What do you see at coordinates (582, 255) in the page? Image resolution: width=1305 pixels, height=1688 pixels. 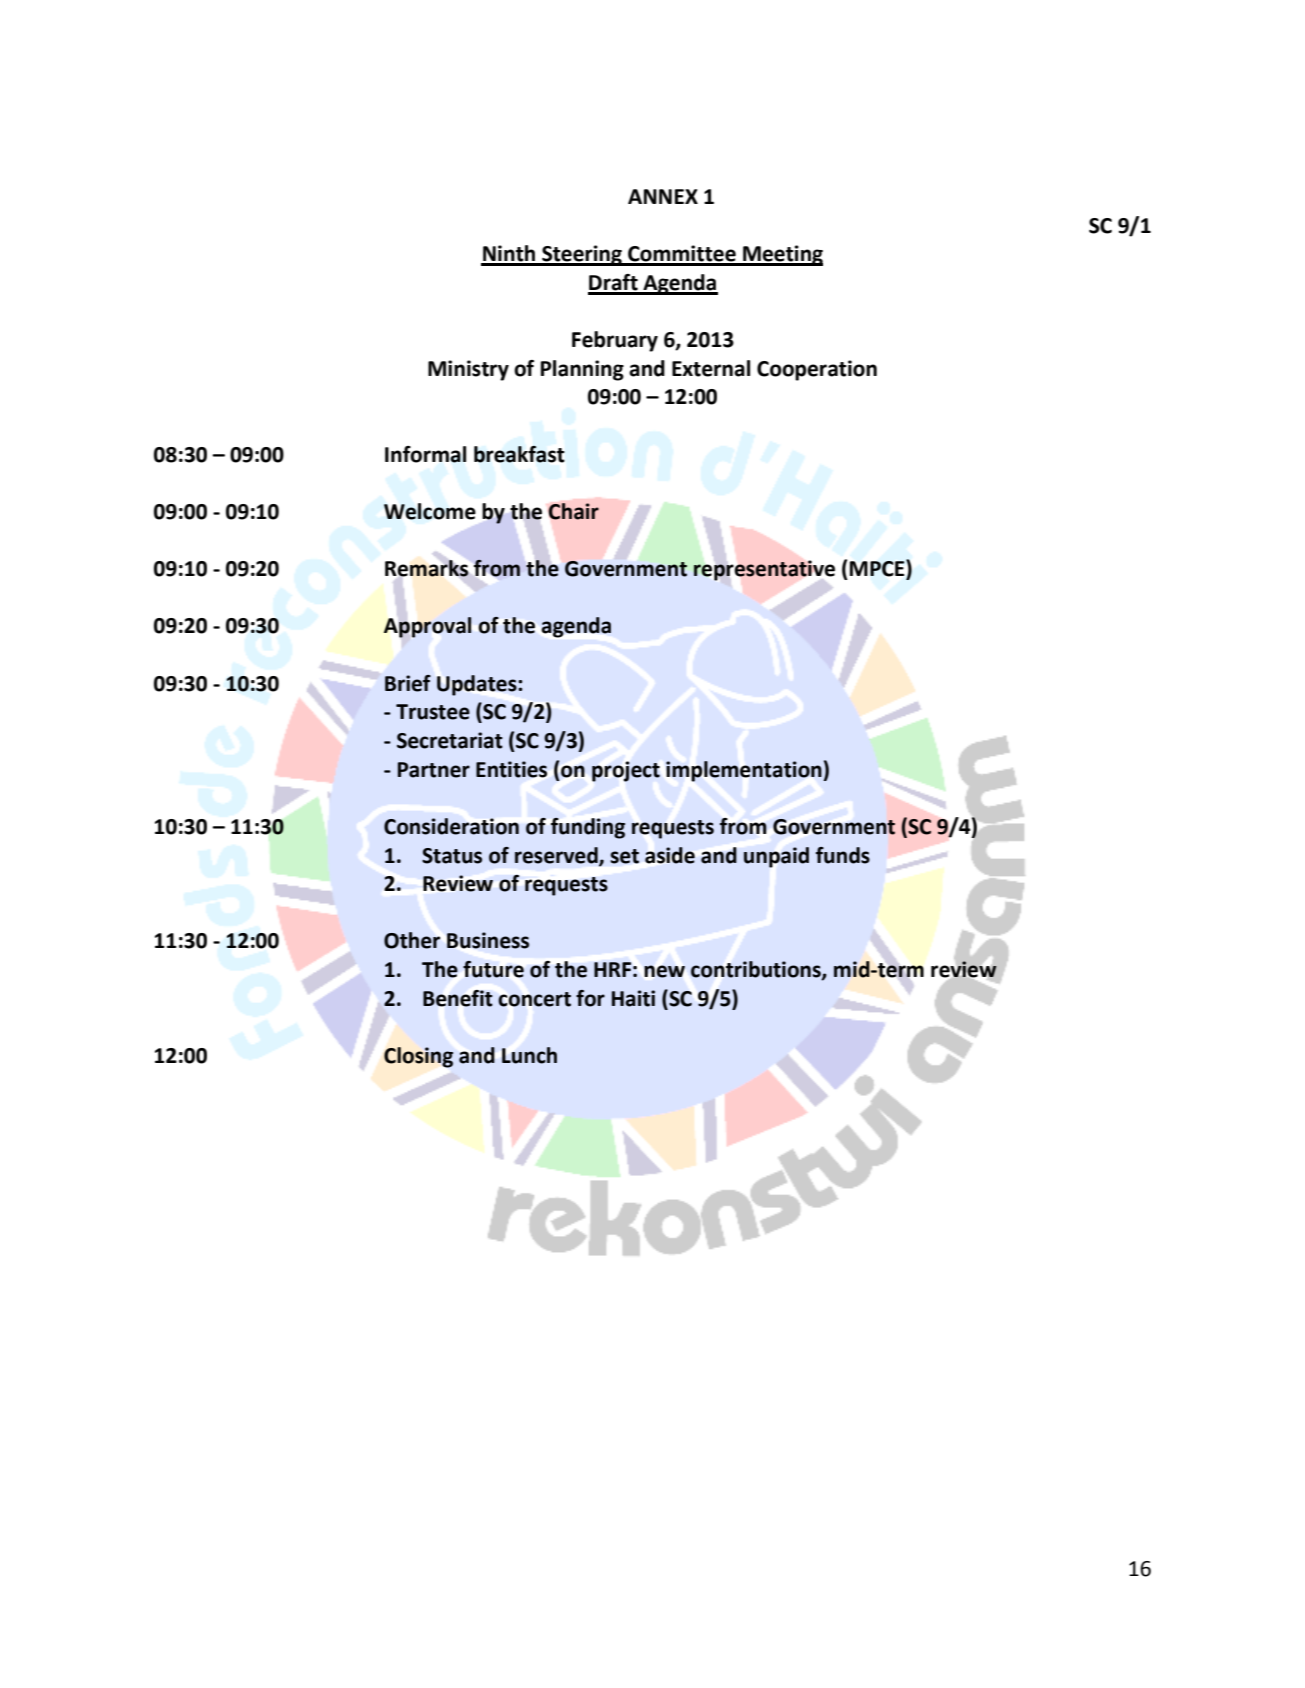 I see `Steering` at bounding box center [582, 255].
